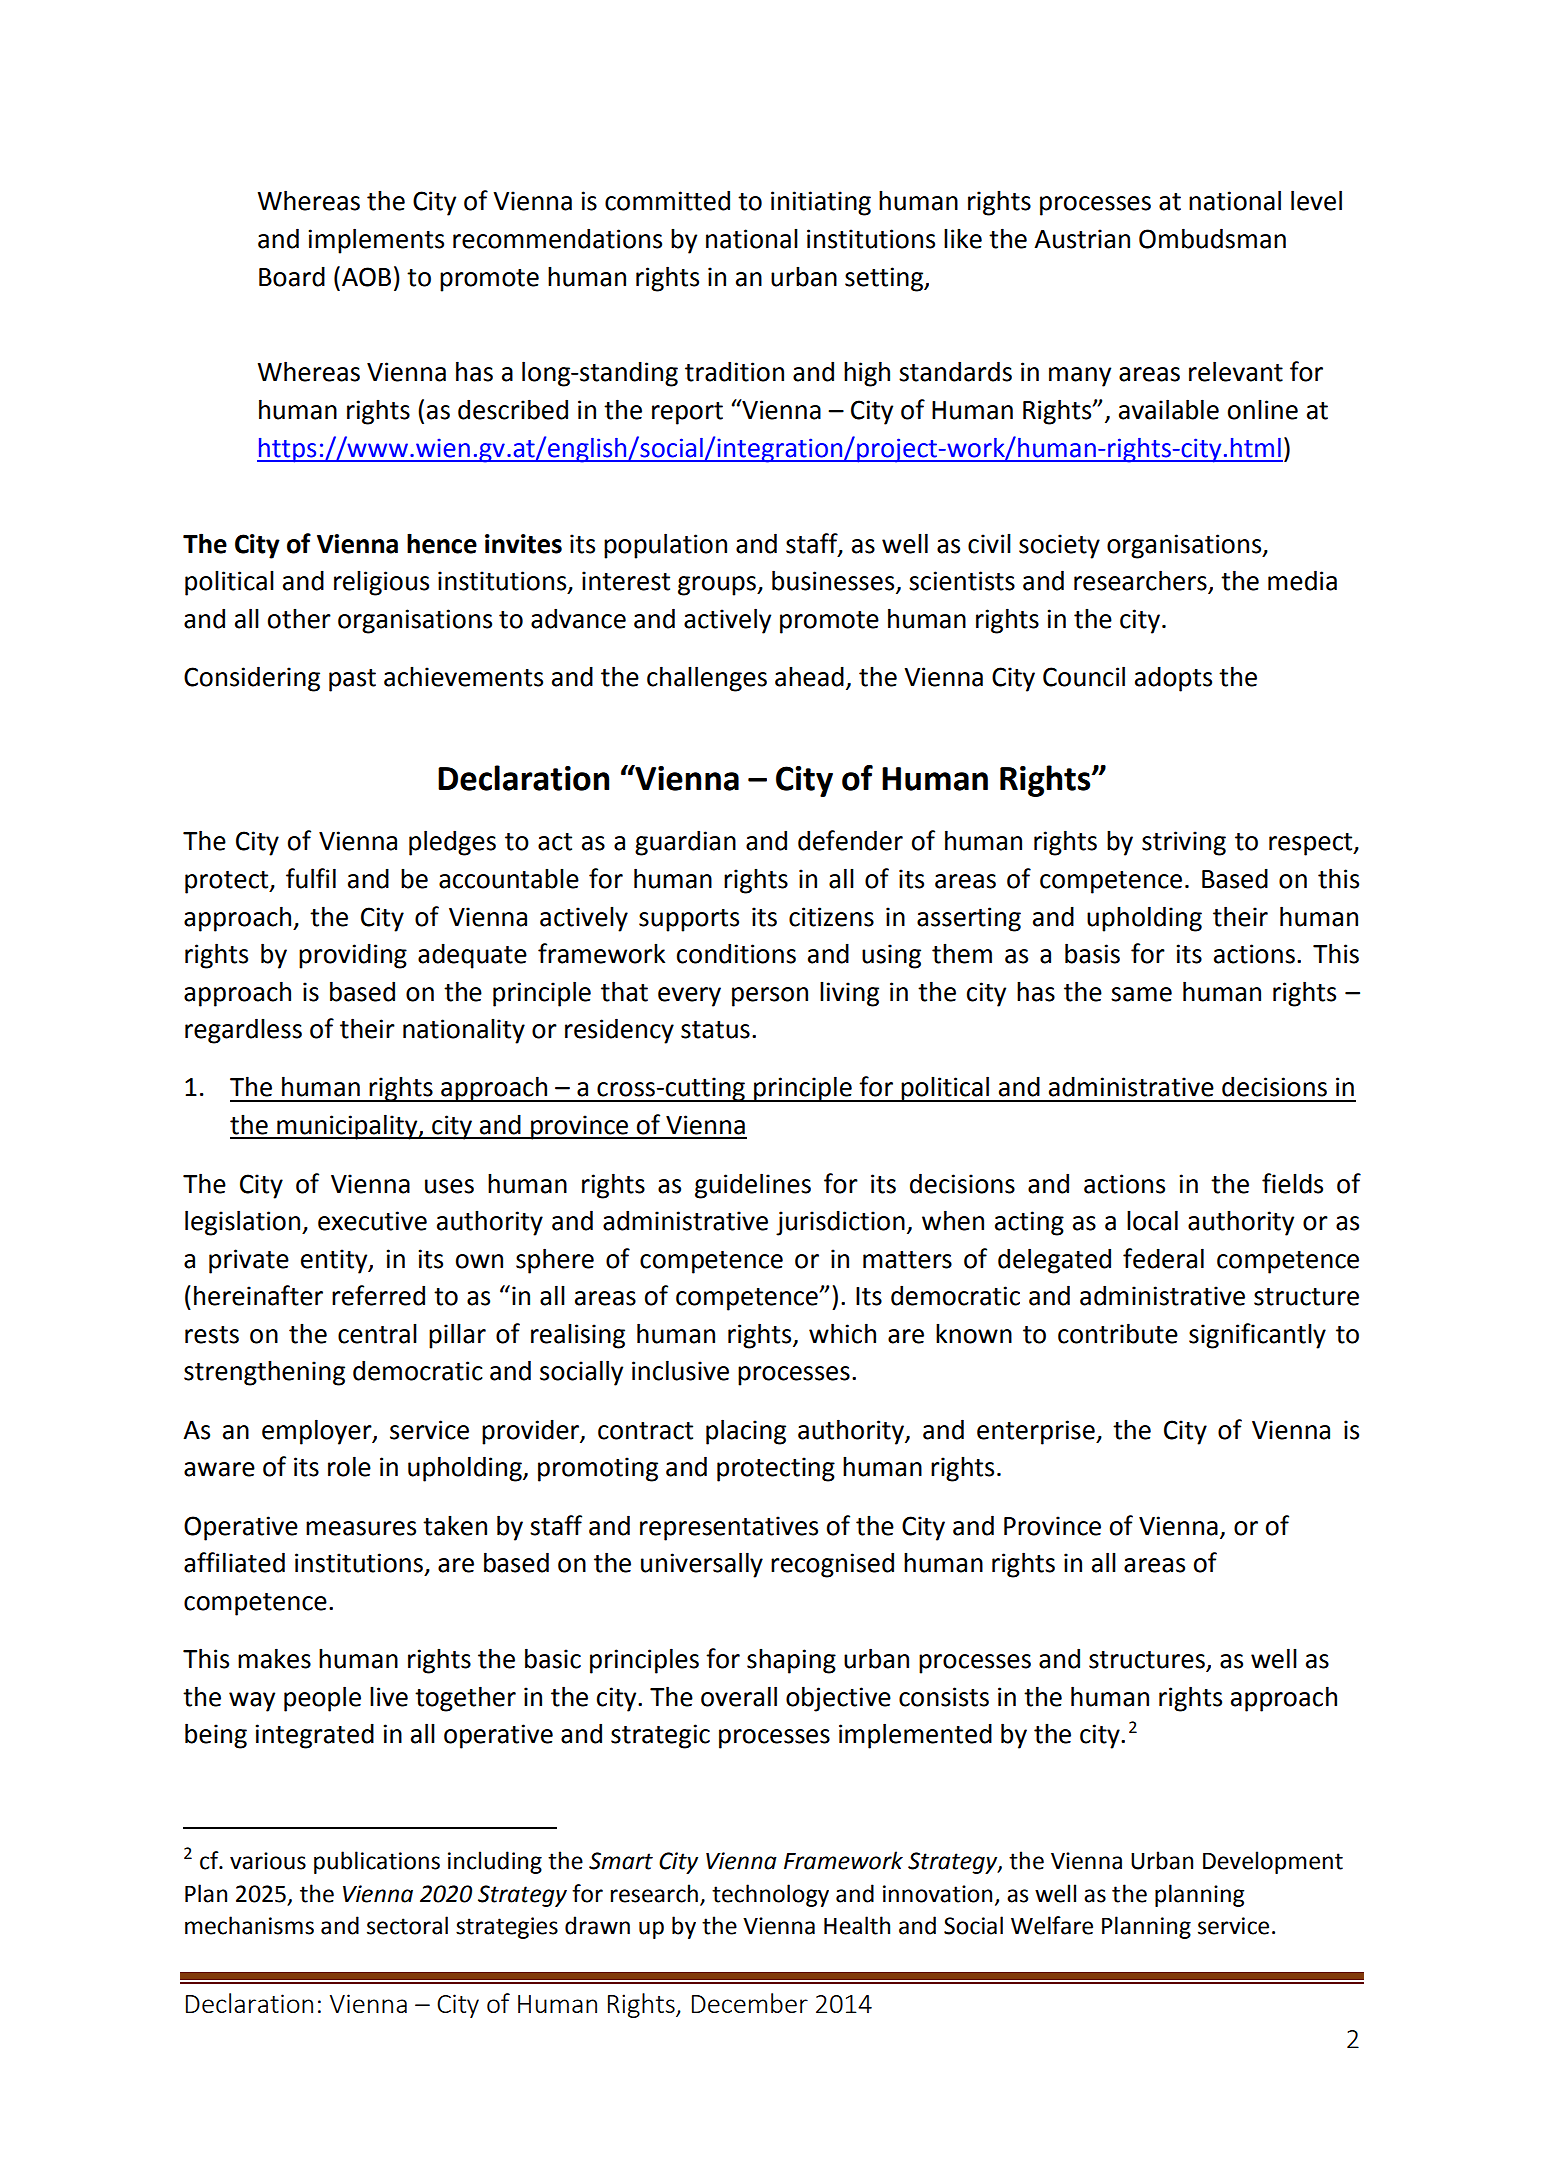  What do you see at coordinates (715, 1030) in the image?
I see `status` at bounding box center [715, 1030].
